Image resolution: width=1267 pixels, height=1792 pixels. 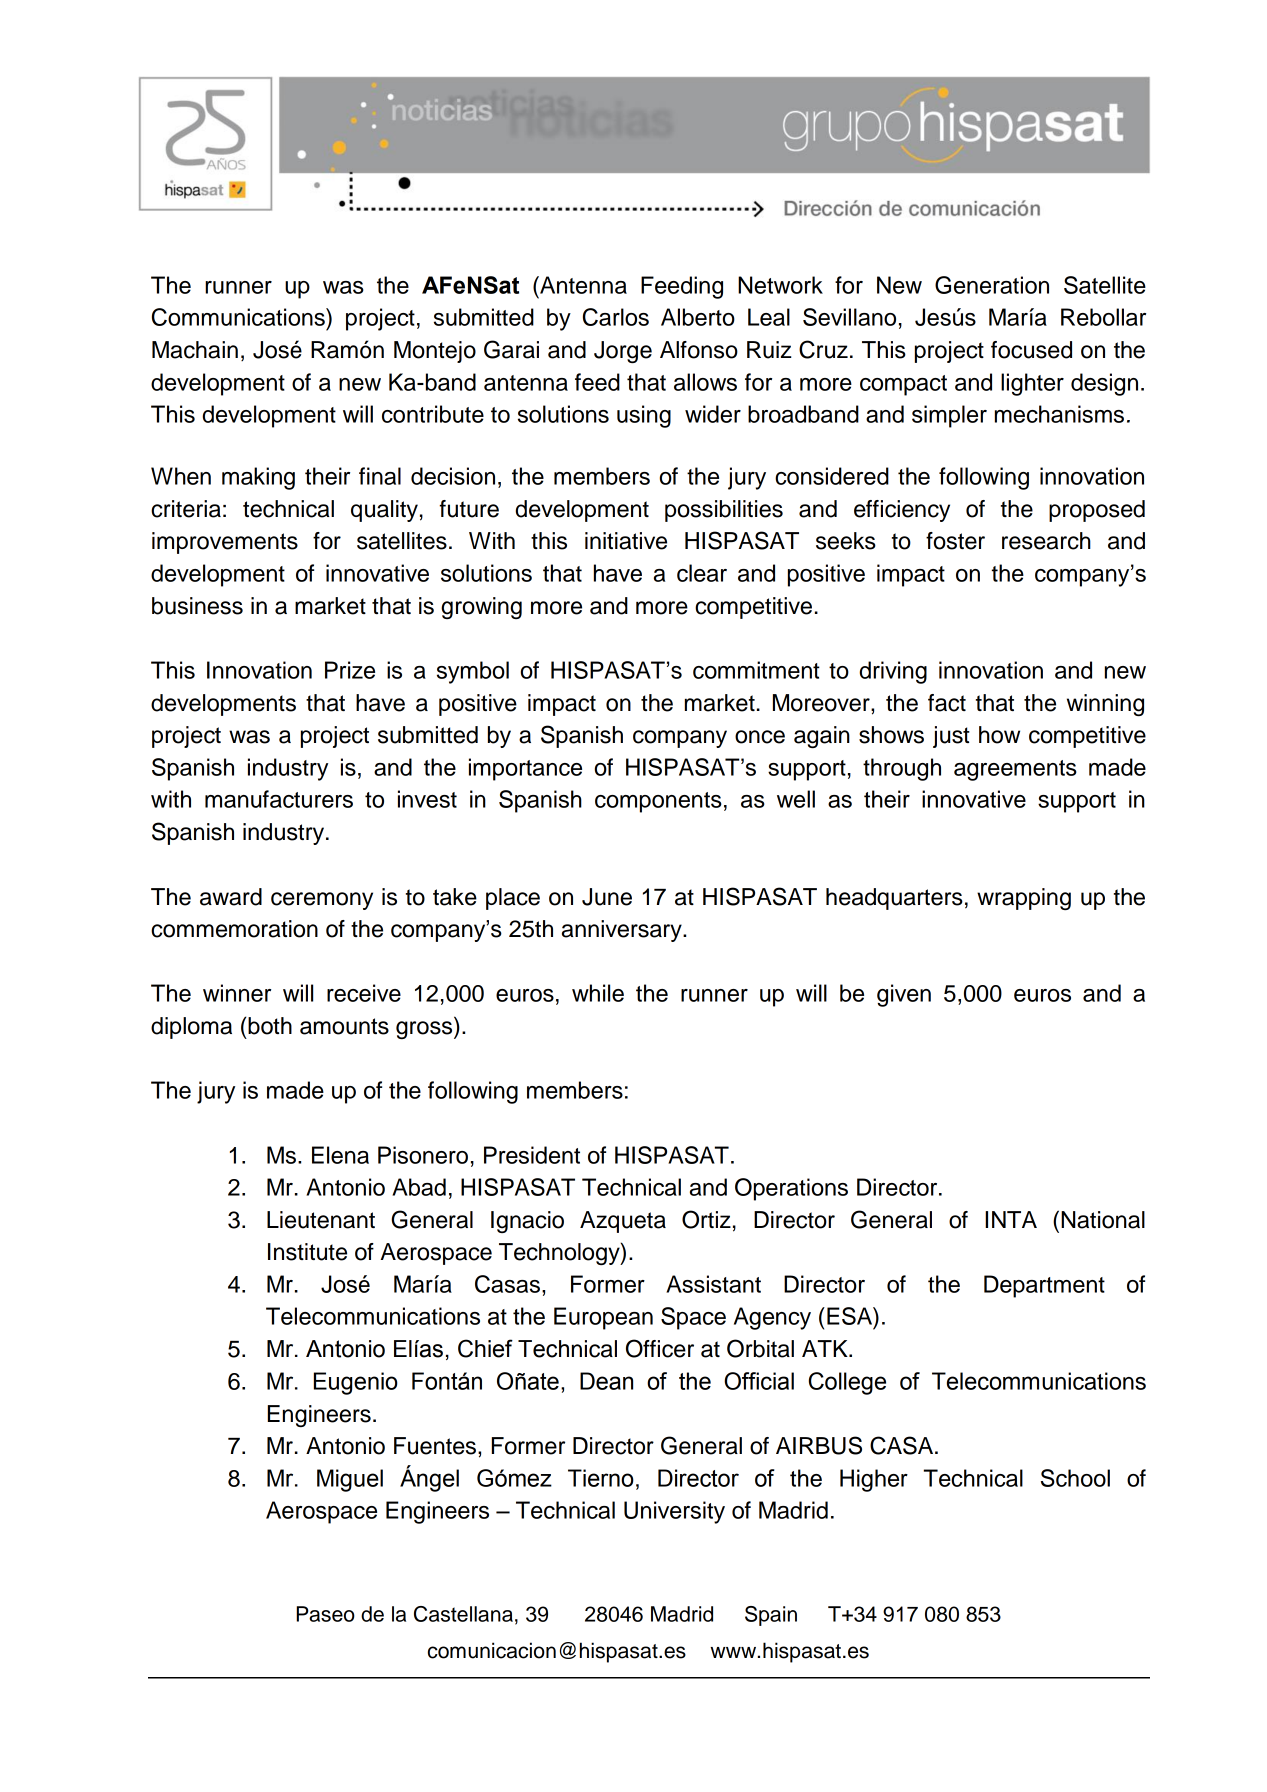 I want to click on driving, so click(x=893, y=672).
